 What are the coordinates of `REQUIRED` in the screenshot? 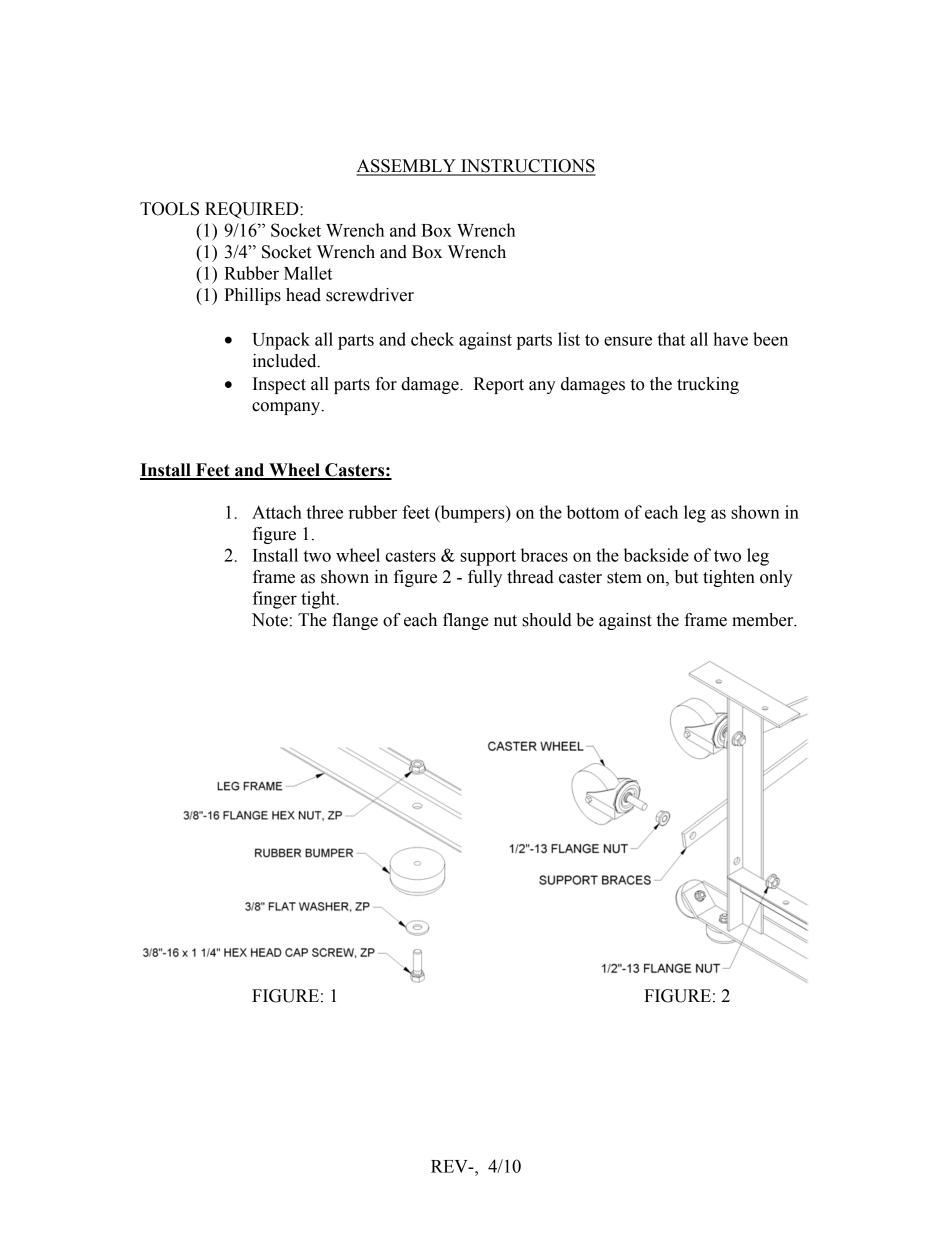 It's located at (253, 210).
